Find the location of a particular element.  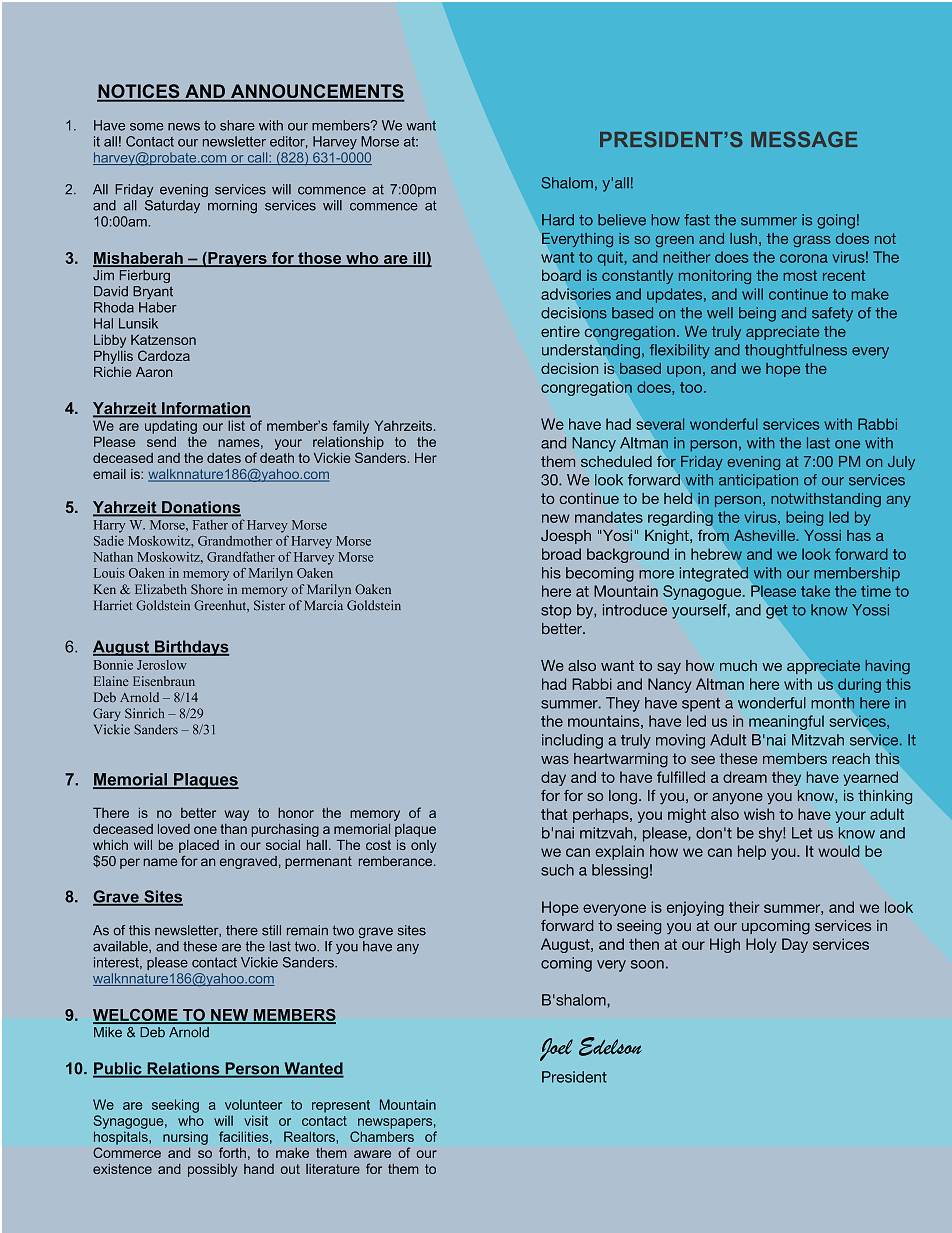

placed is located at coordinates (199, 846).
